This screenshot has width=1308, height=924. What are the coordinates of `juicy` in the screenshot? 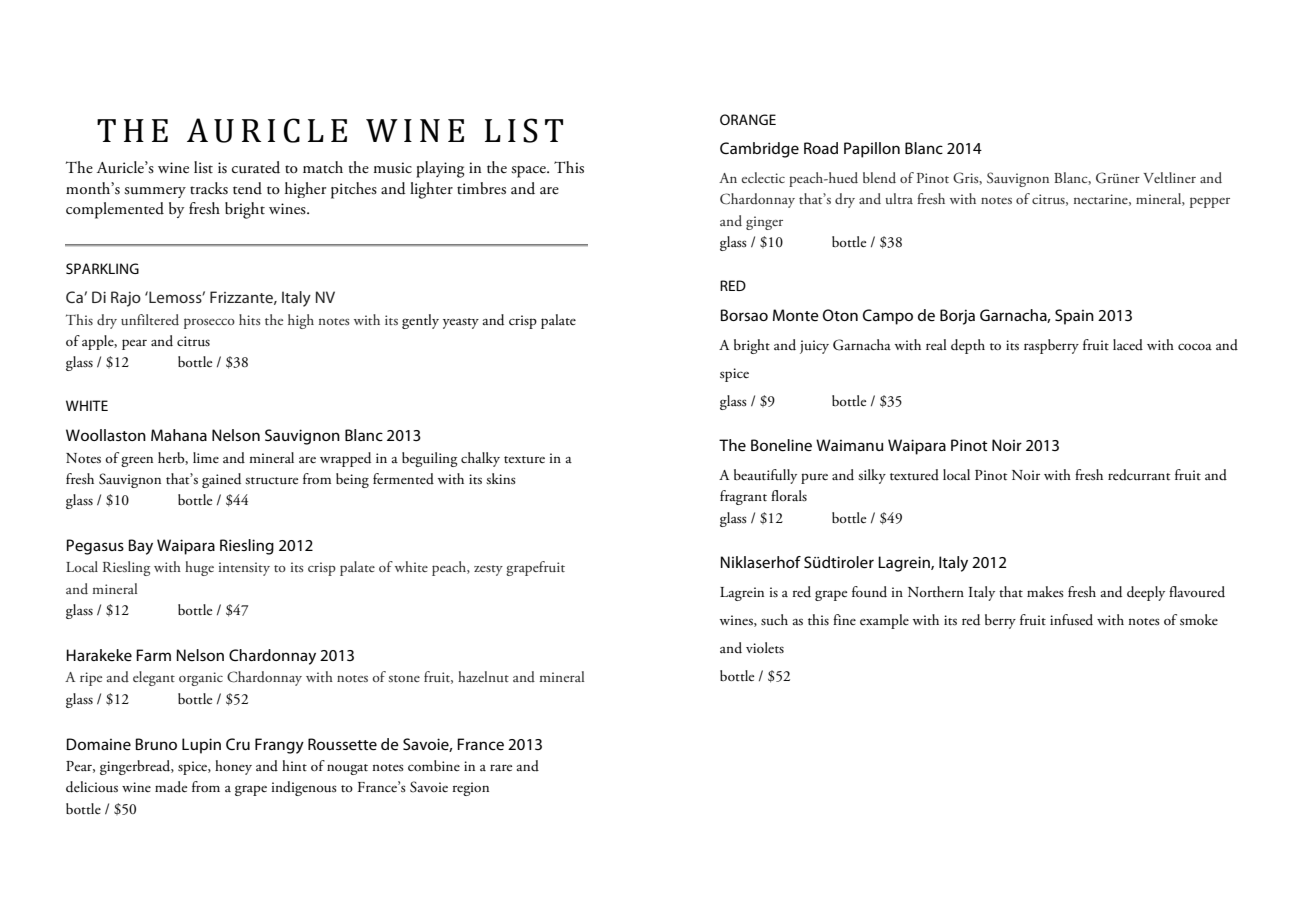 It's located at (814, 347).
